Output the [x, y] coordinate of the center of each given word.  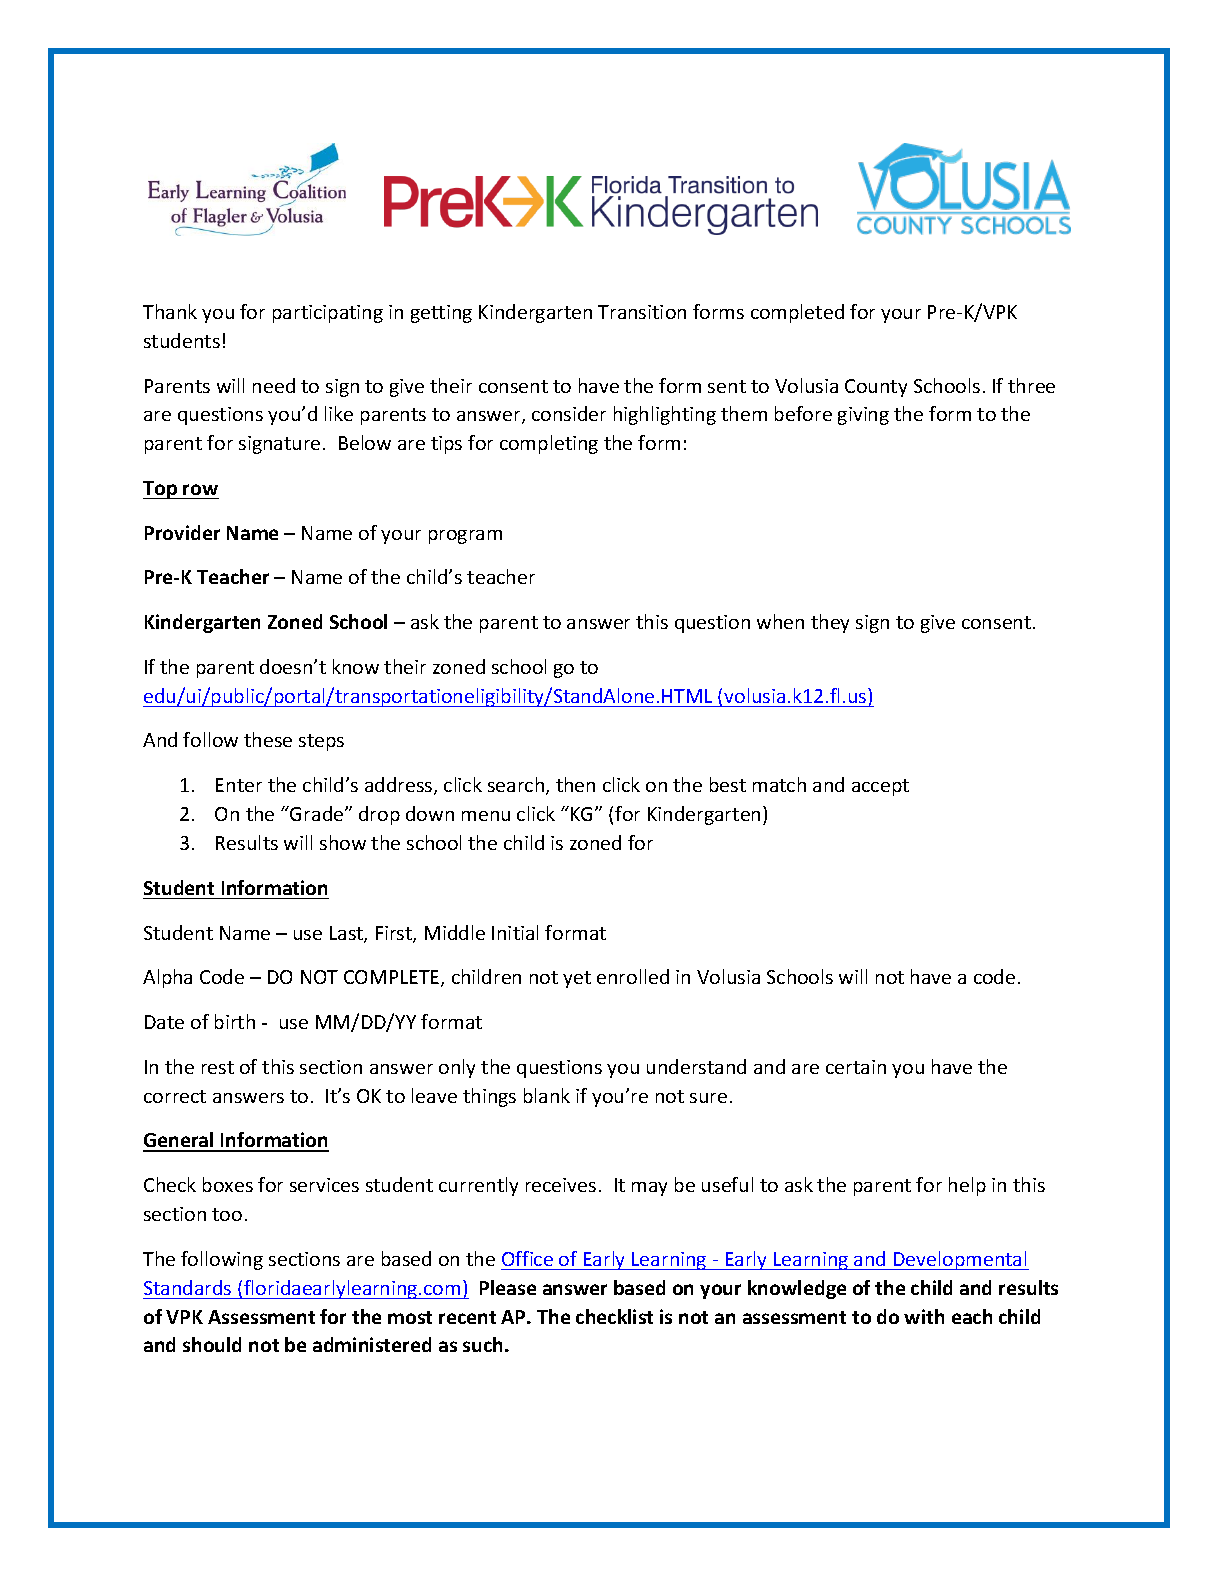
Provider [182, 532]
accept [880, 787]
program [465, 537]
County [876, 388]
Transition [642, 312]
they [830, 623]
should [212, 1344]
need [274, 385]
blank [547, 1095]
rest [218, 1067]
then [575, 784]
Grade [317, 813]
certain [856, 1067]
